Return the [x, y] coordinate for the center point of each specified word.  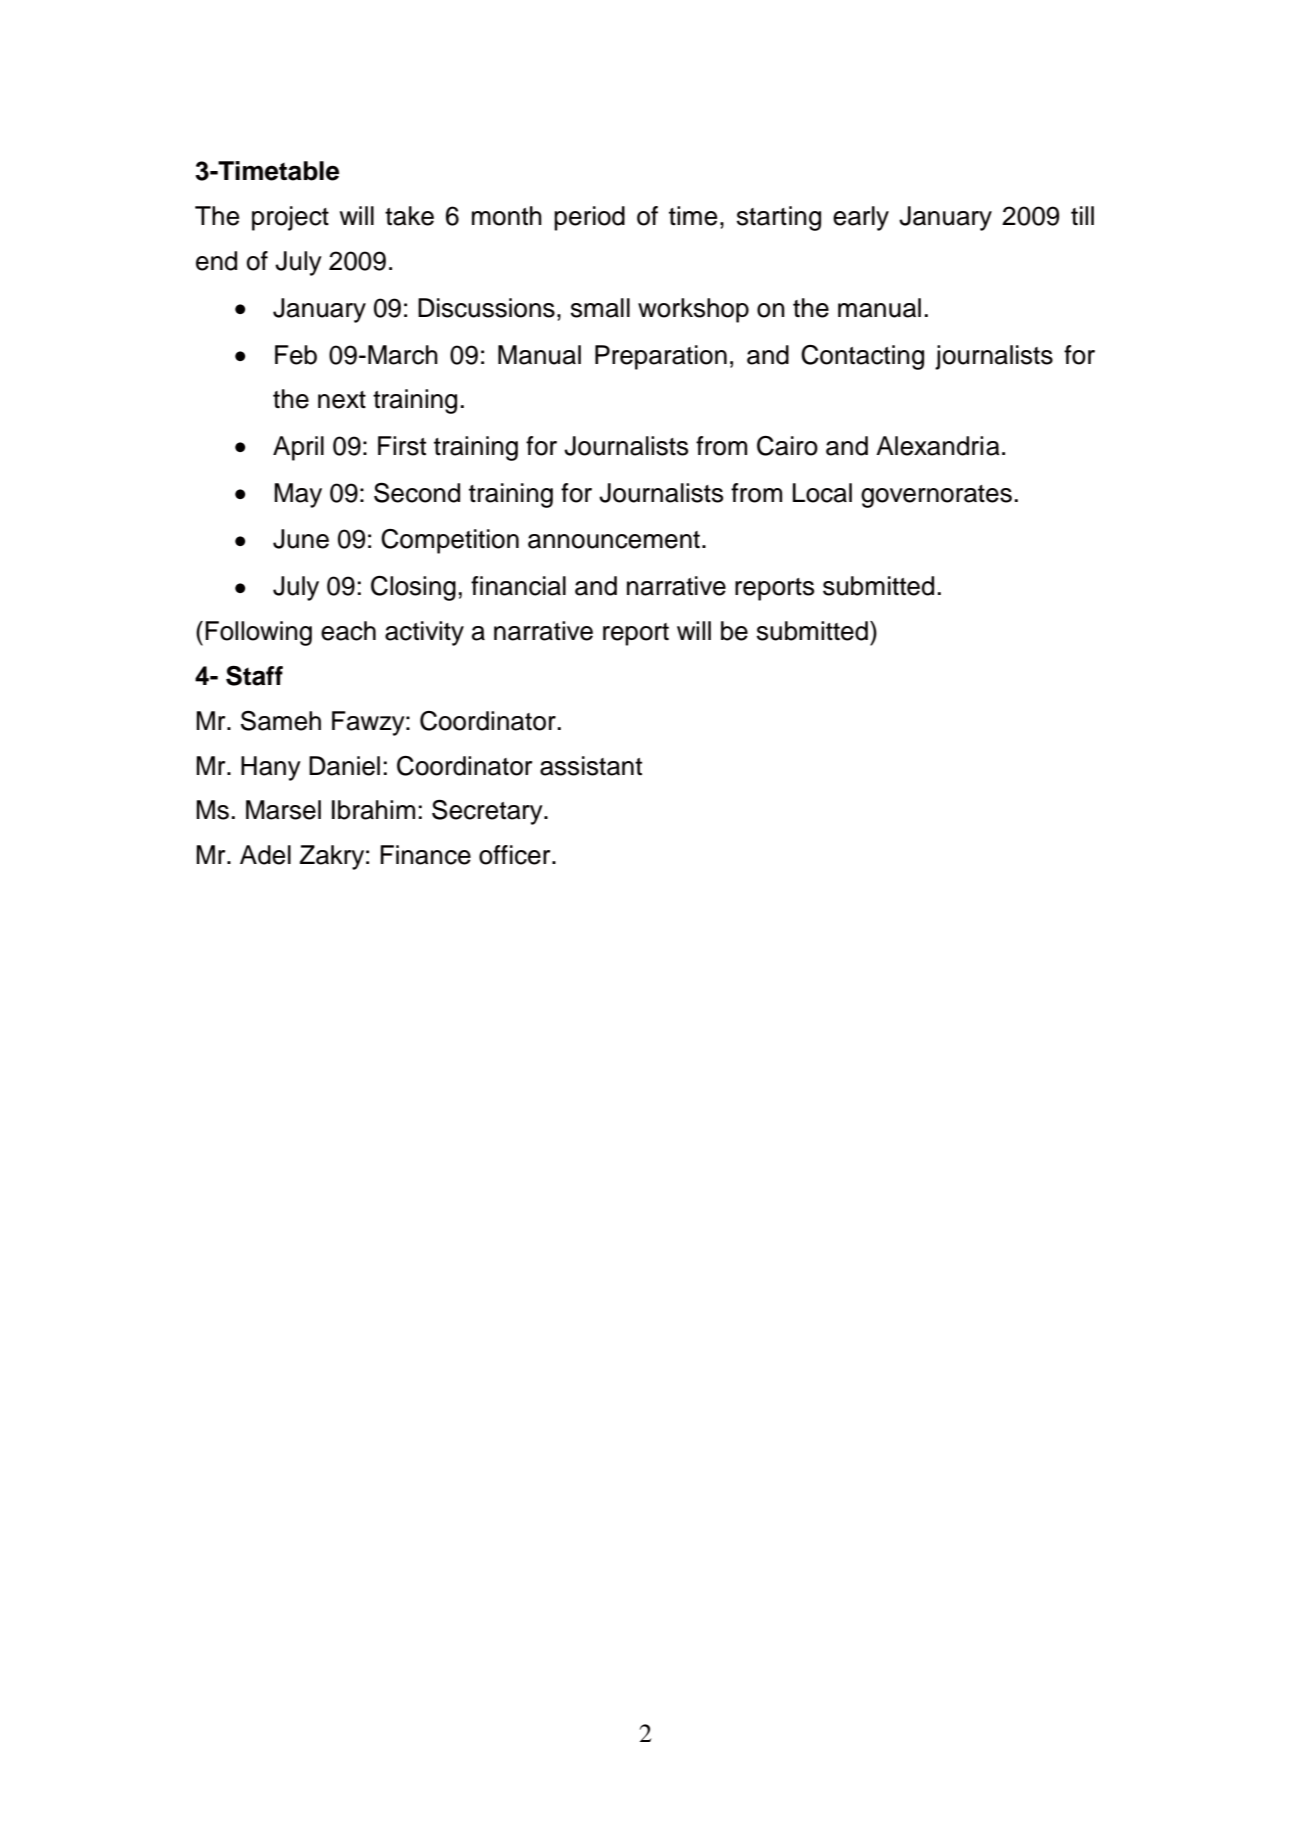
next [342, 400]
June [301, 539]
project [290, 218]
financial [518, 586]
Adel [265, 855]
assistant [591, 766]
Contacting [862, 357]
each [348, 631]
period [589, 218]
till [1082, 215]
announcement [614, 540]
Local [822, 493]
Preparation [661, 357]
